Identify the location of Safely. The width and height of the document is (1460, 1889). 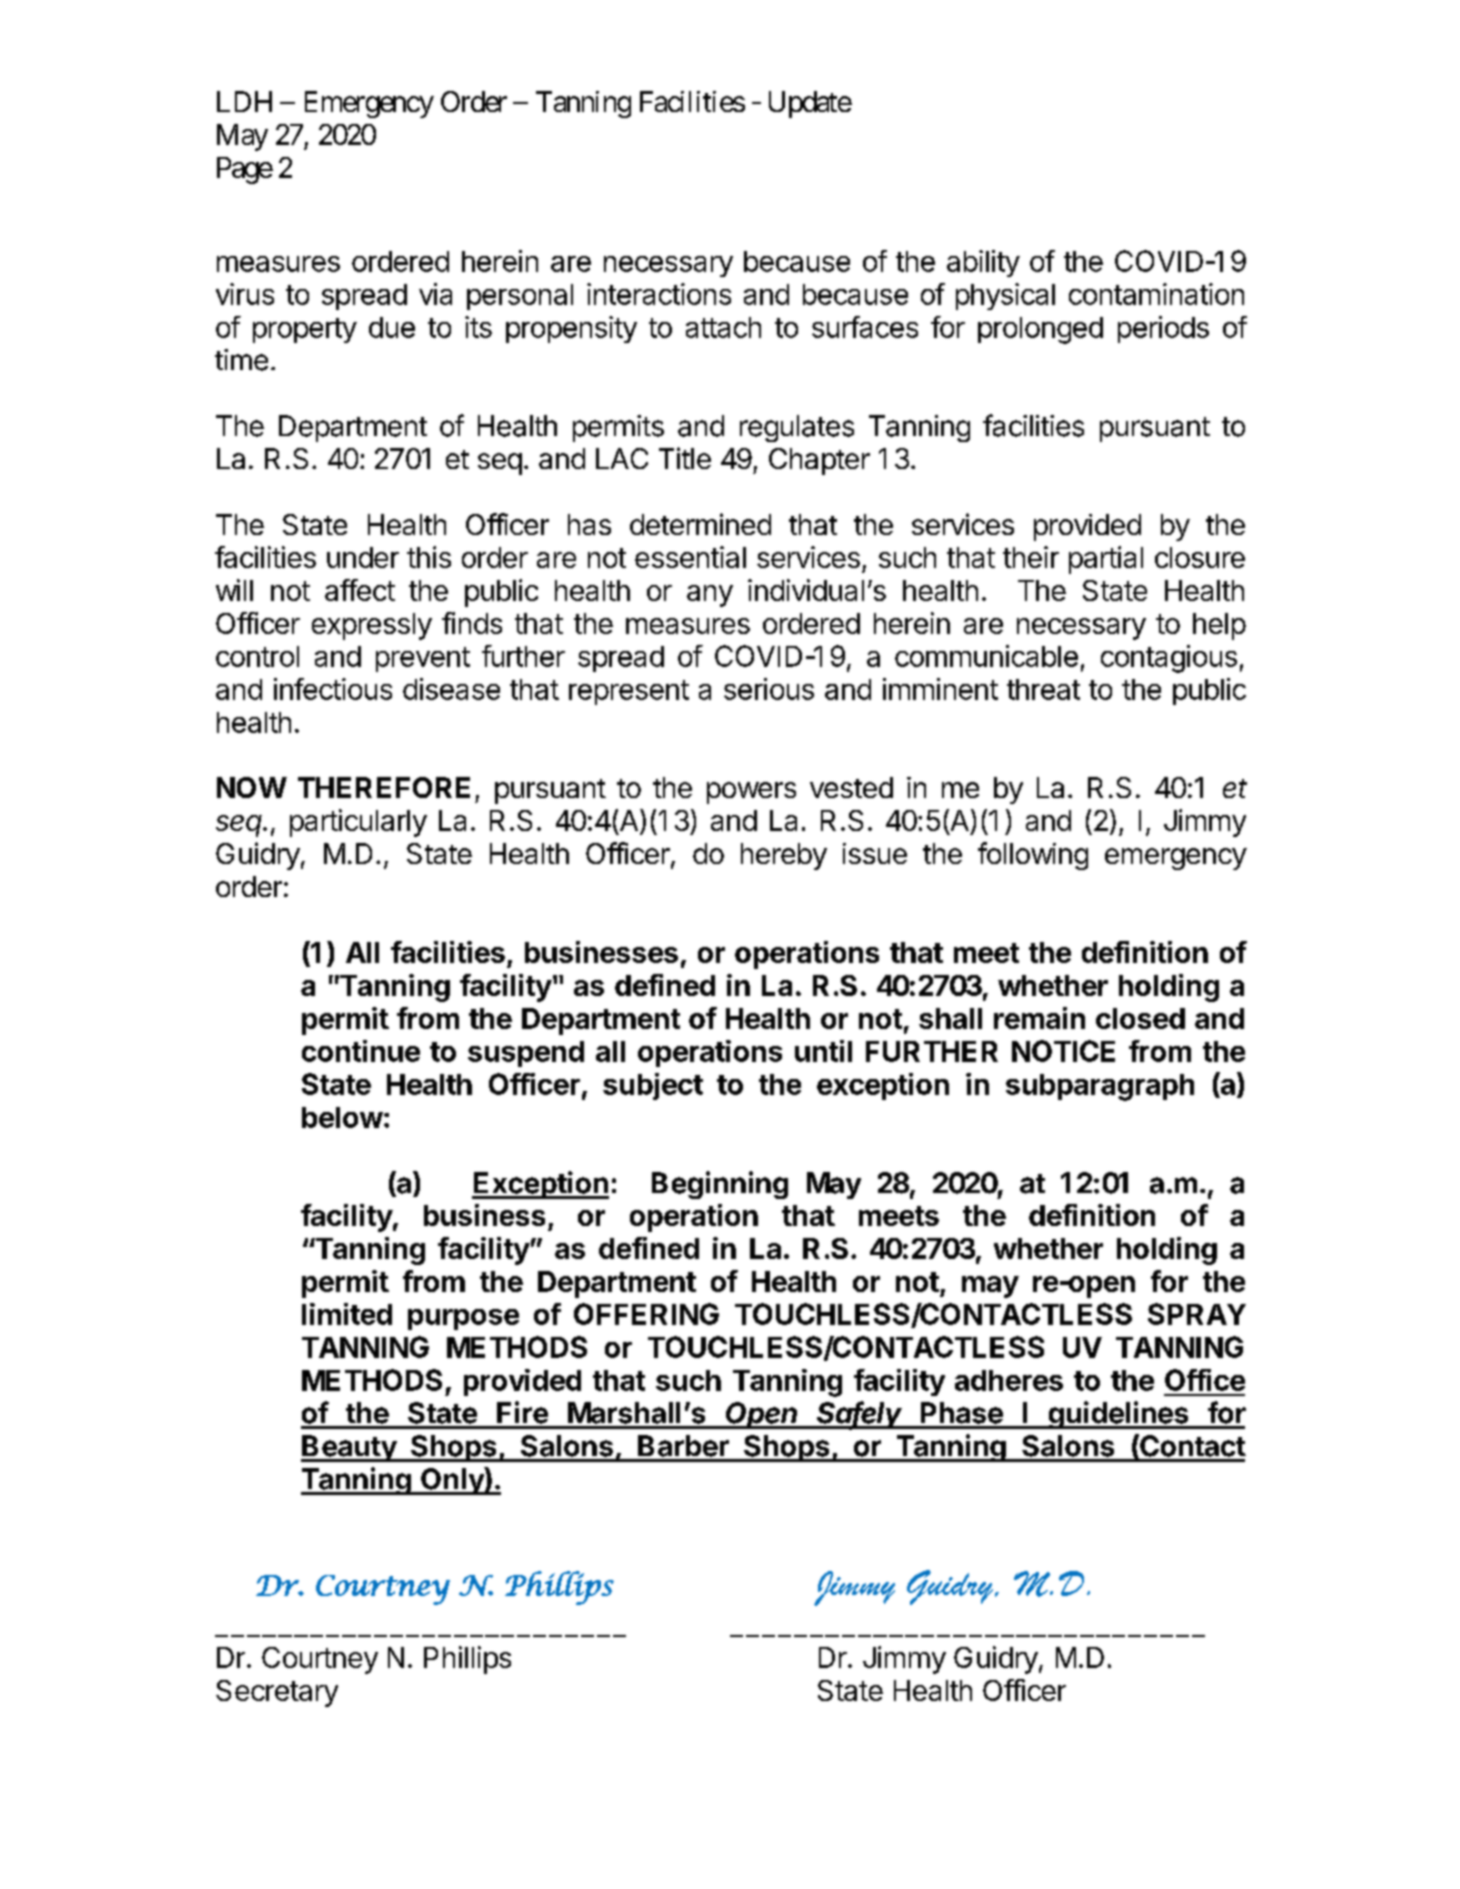
(860, 1415).
